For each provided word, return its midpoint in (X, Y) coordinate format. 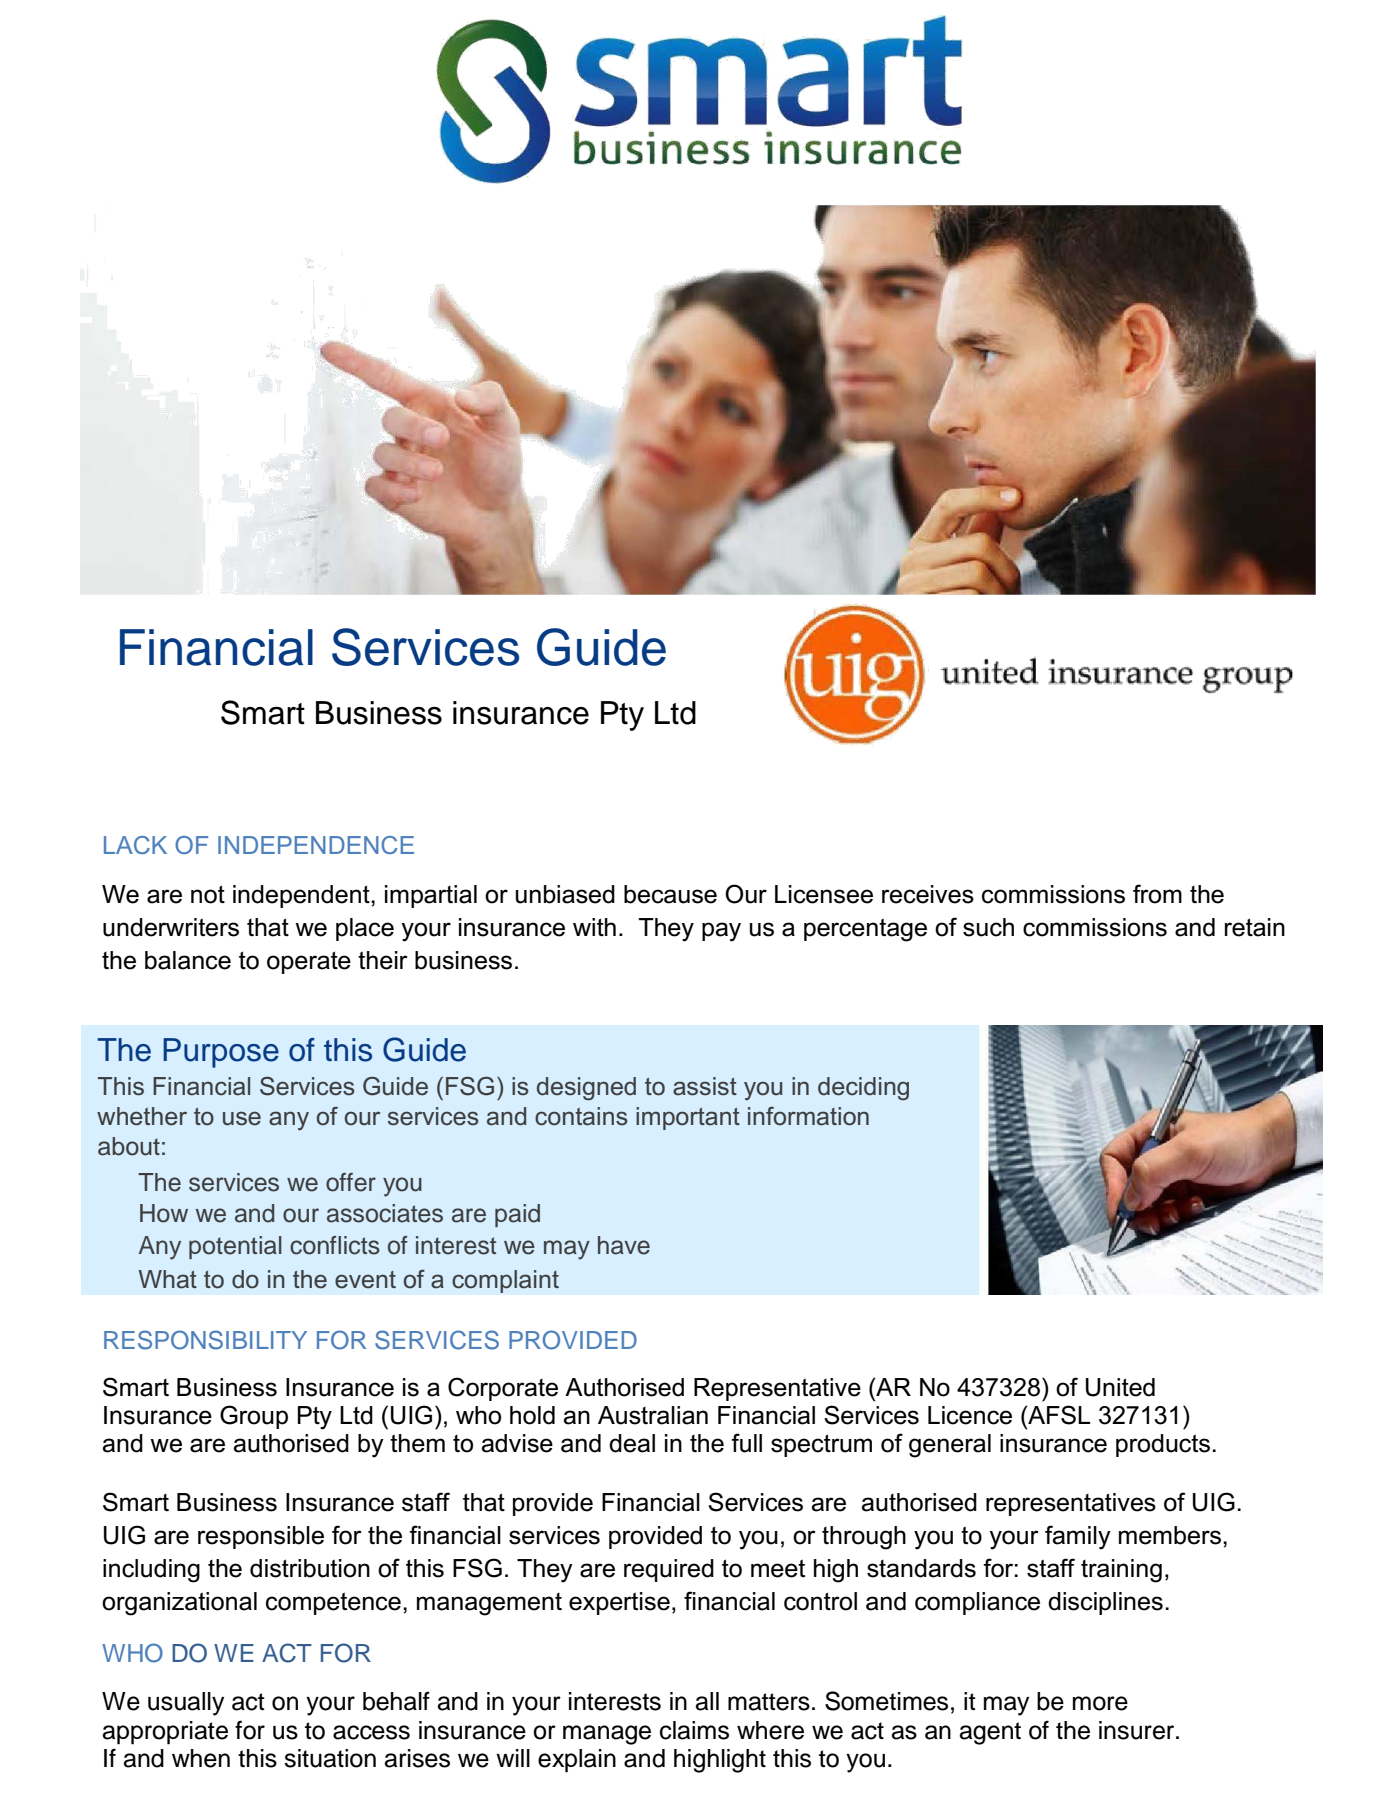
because (670, 894)
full (746, 1443)
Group (254, 1417)
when (201, 1758)
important (688, 1118)
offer (351, 1182)
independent (302, 896)
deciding (863, 1089)
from (1157, 894)
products (1163, 1445)
